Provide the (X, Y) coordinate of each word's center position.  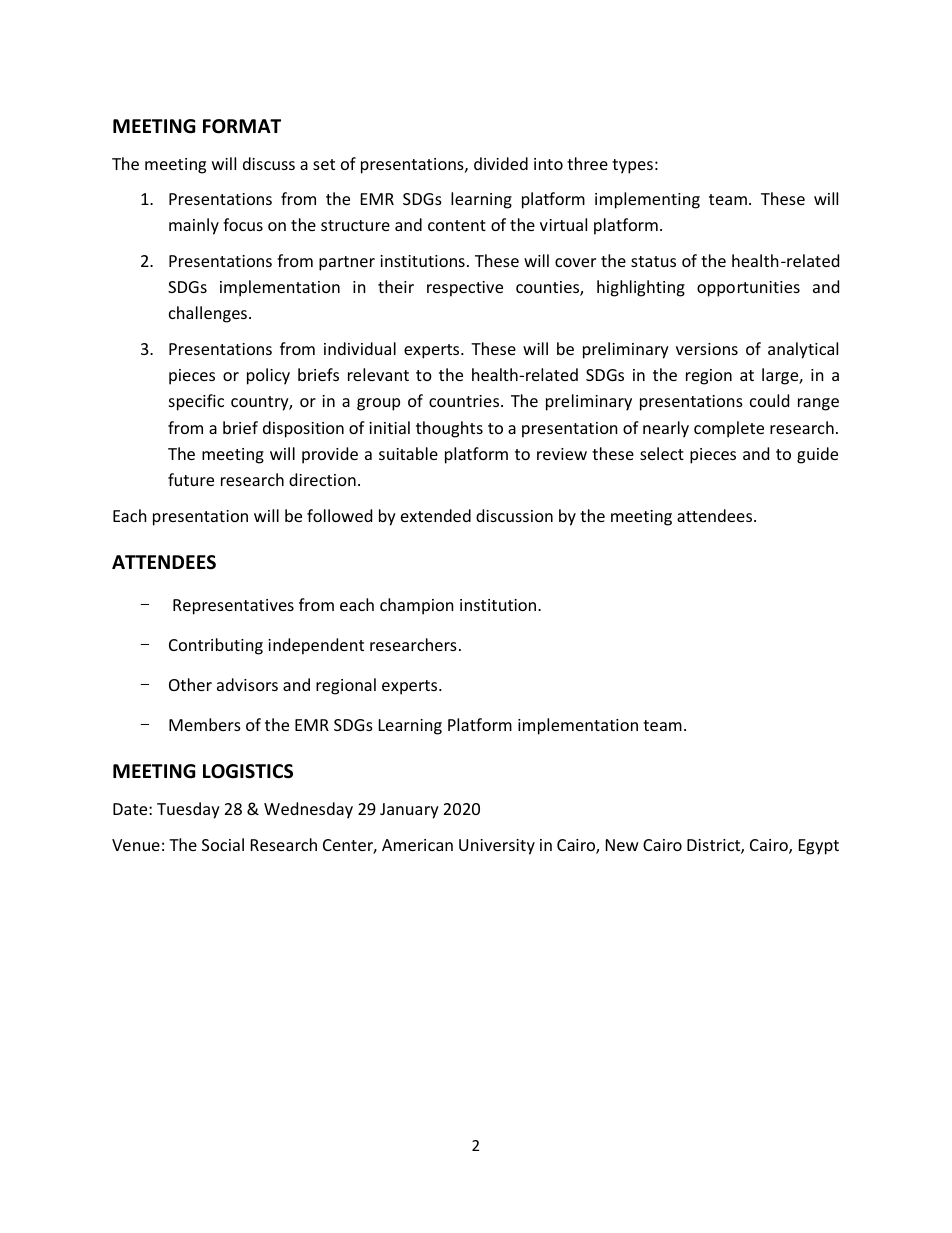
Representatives (233, 607)
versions (707, 349)
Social (223, 844)
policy (268, 376)
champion (417, 606)
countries (465, 401)
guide (817, 455)
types (632, 166)
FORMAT (242, 126)
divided (501, 163)
